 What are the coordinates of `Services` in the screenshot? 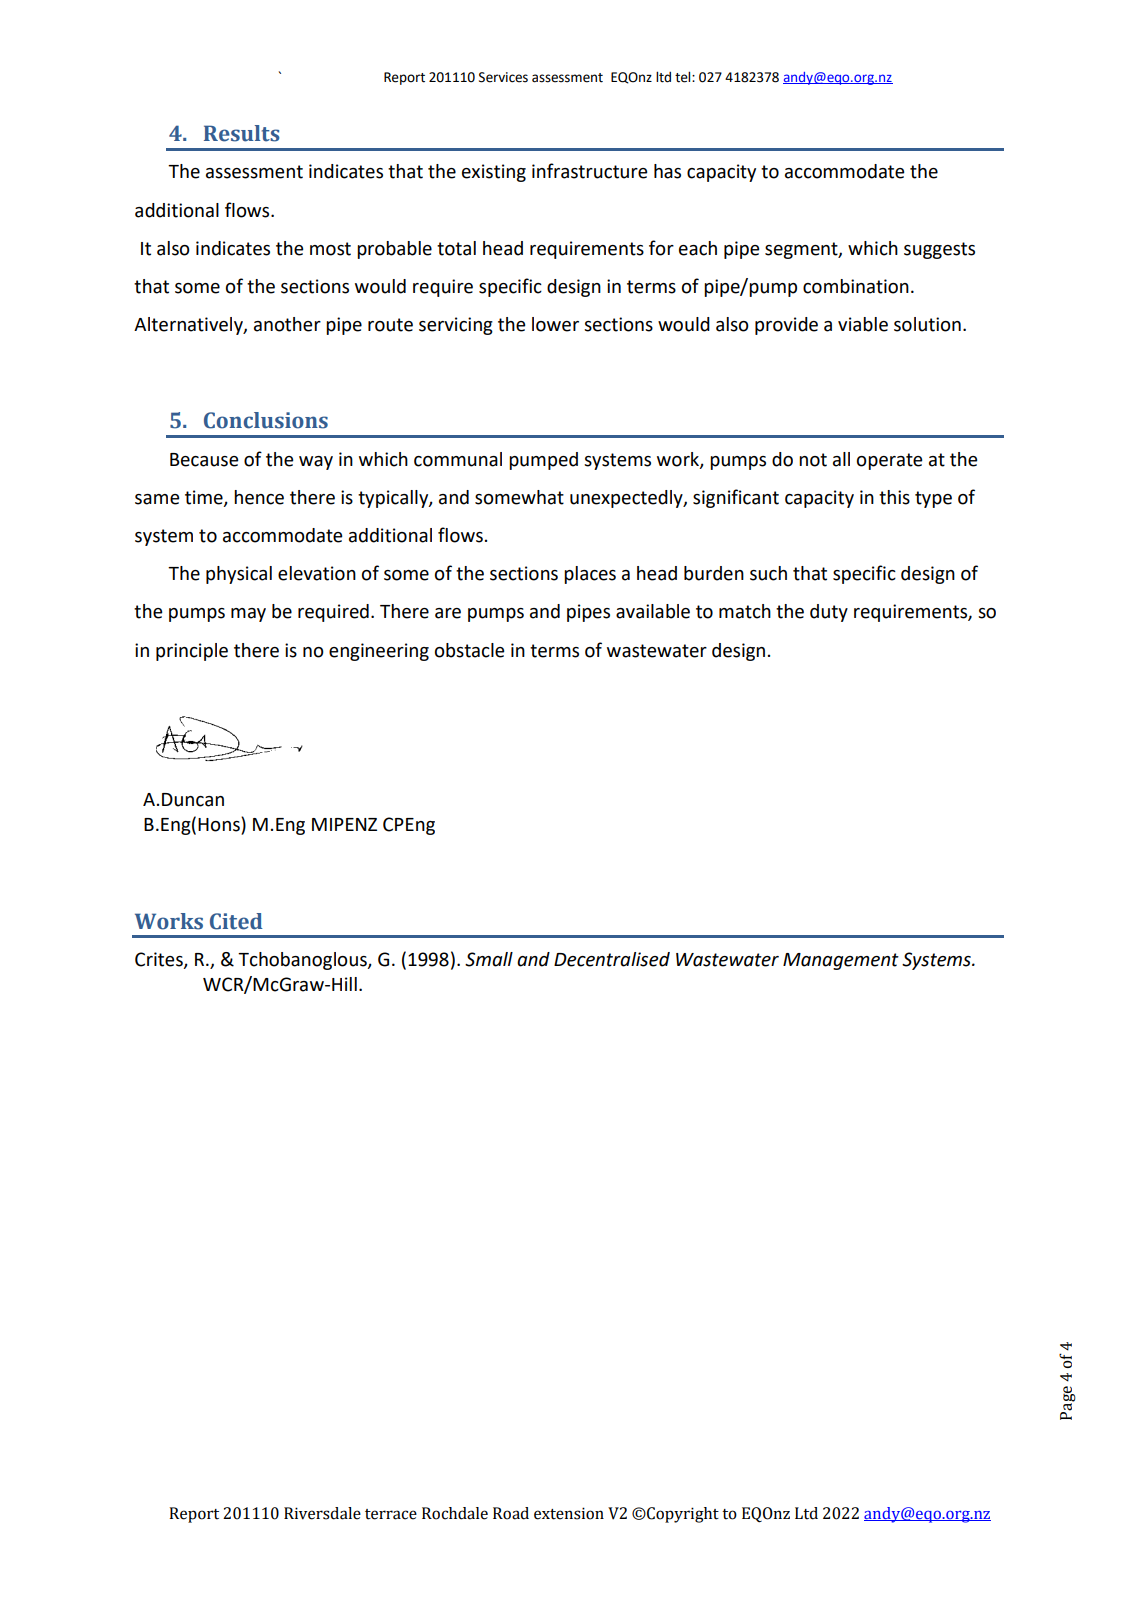 It's located at (503, 77).
